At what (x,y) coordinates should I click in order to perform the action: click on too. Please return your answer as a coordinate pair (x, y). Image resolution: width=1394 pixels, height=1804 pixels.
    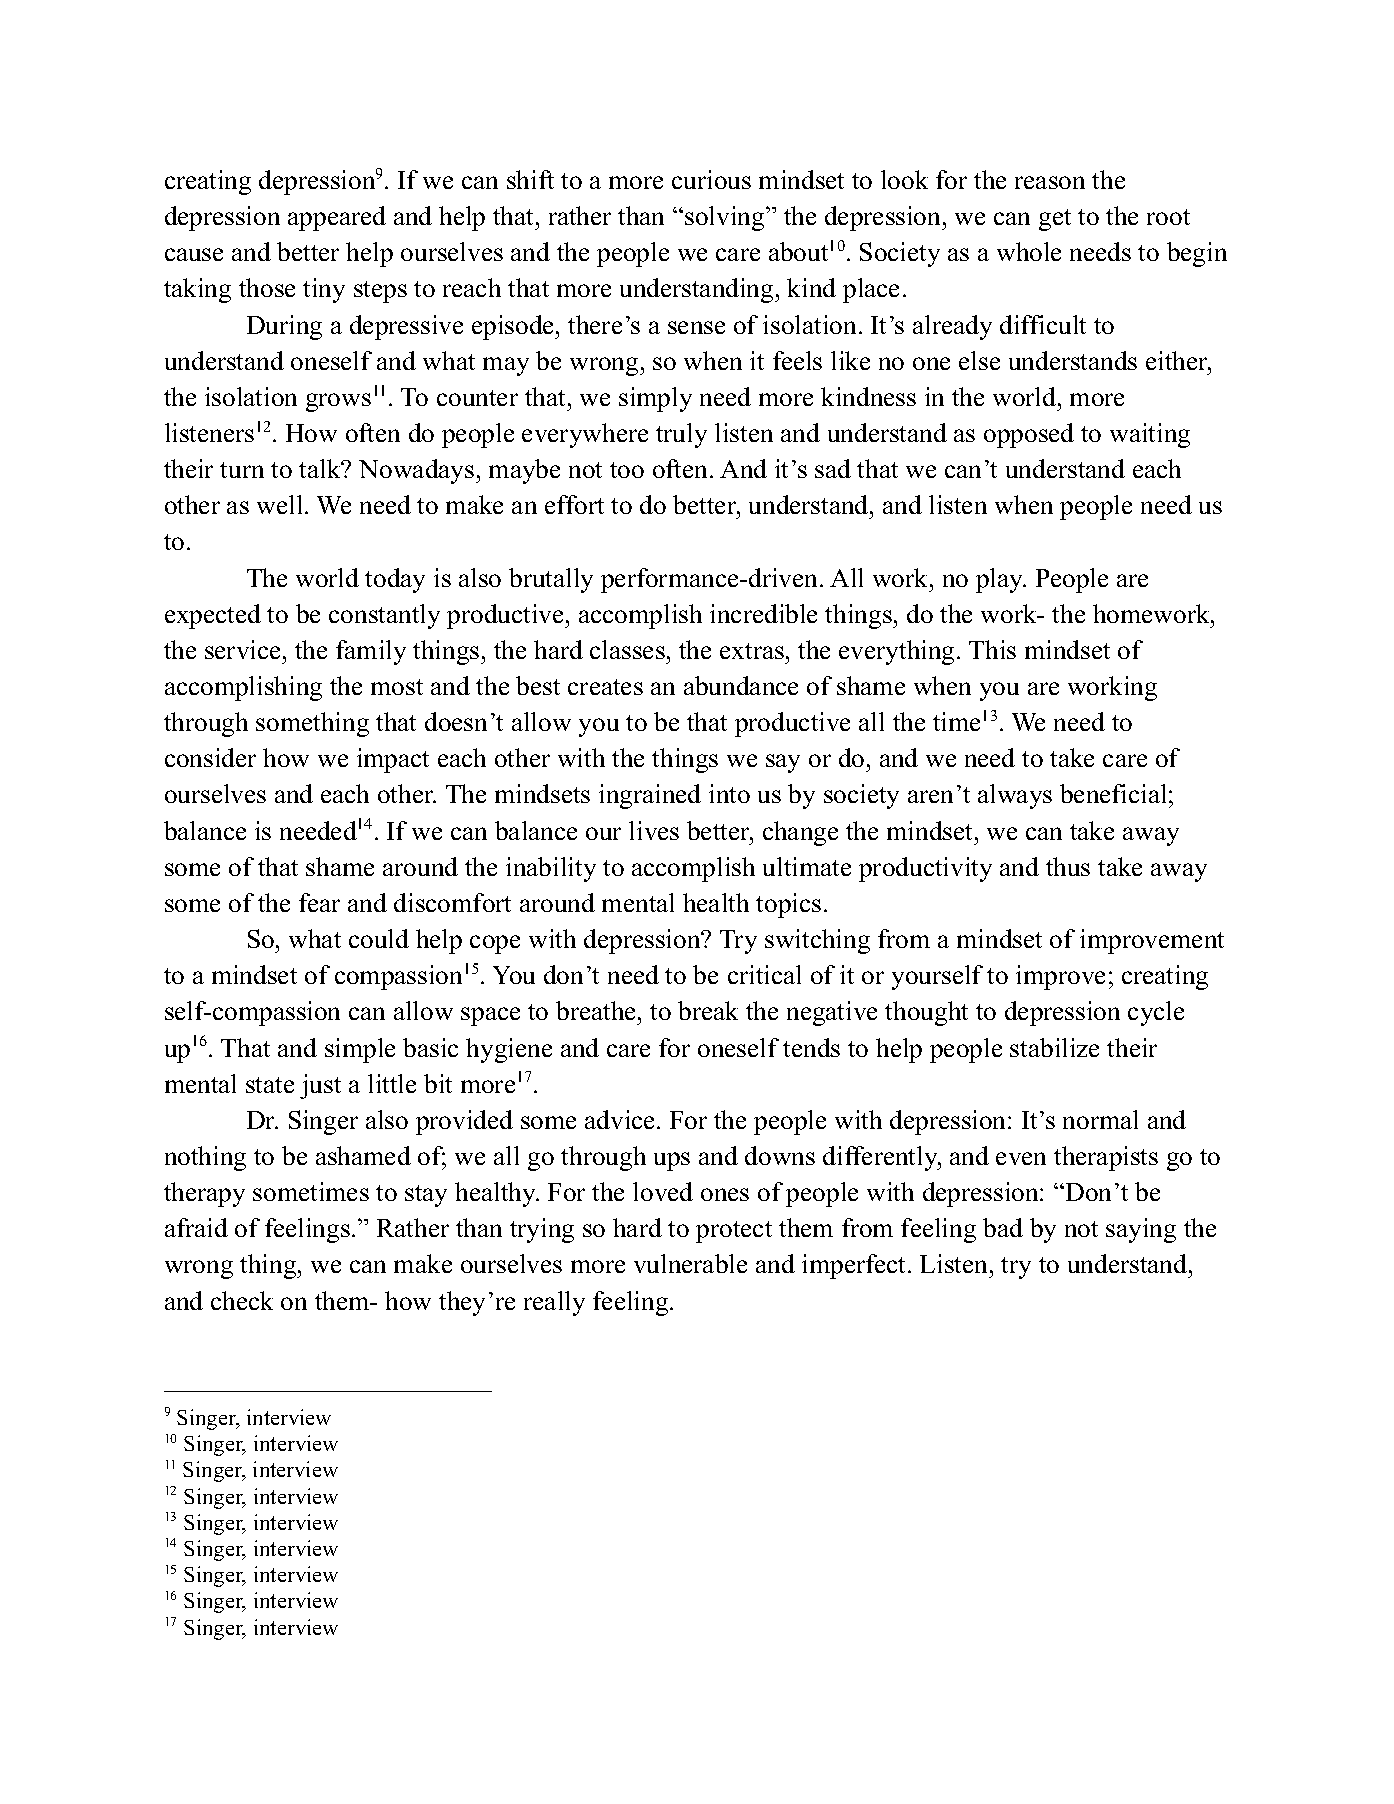
    Looking at the image, I should click on (627, 470).
